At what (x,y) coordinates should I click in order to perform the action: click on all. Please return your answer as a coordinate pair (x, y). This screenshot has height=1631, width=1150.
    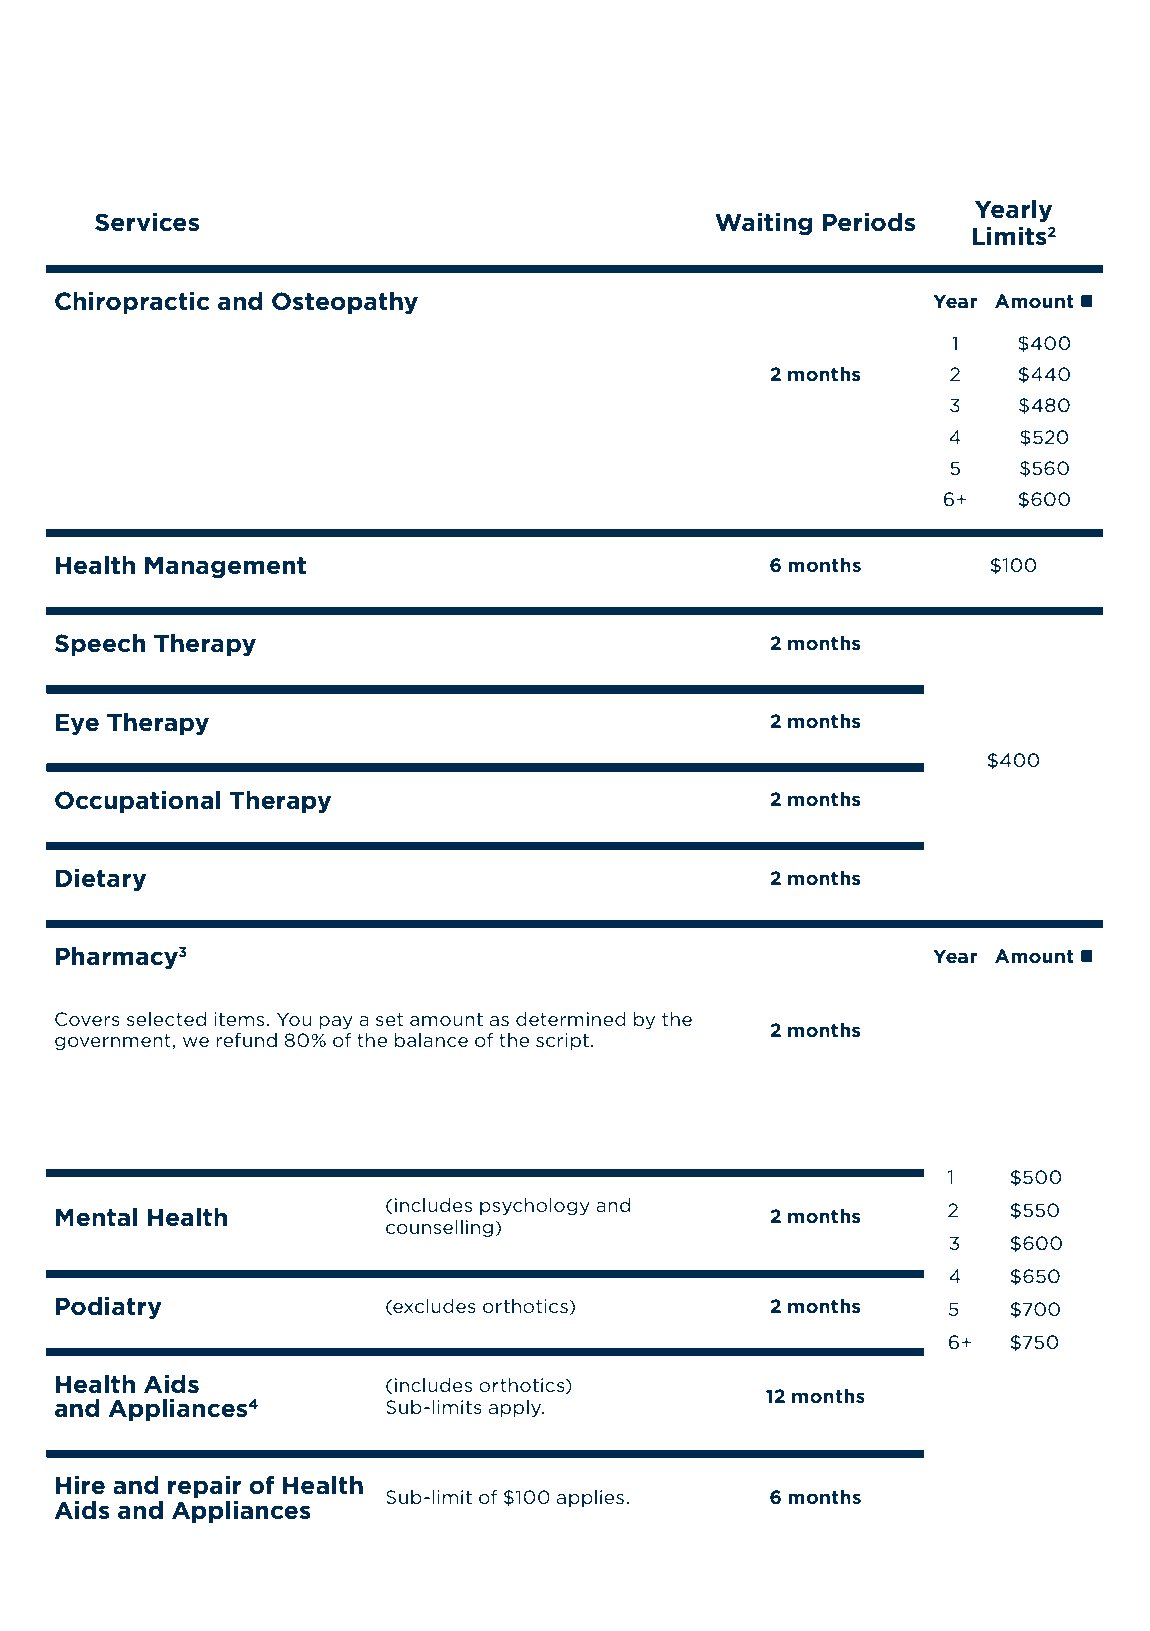
    Looking at the image, I should click on (499, 144).
